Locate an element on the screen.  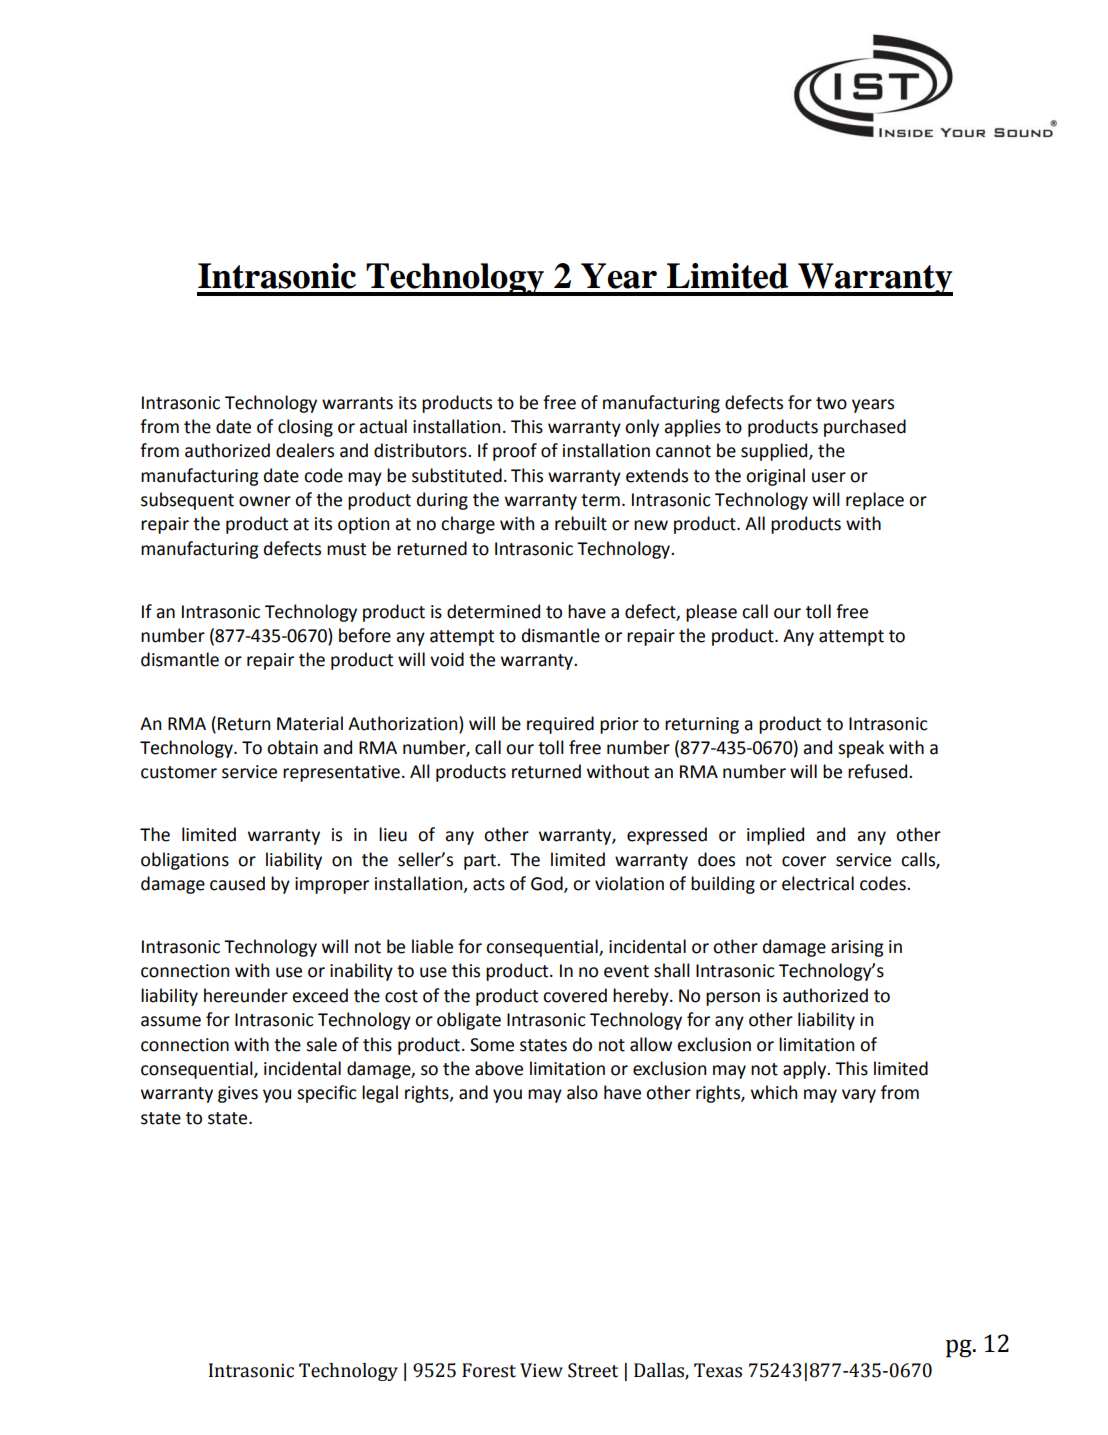
Material is located at coordinates (310, 723).
